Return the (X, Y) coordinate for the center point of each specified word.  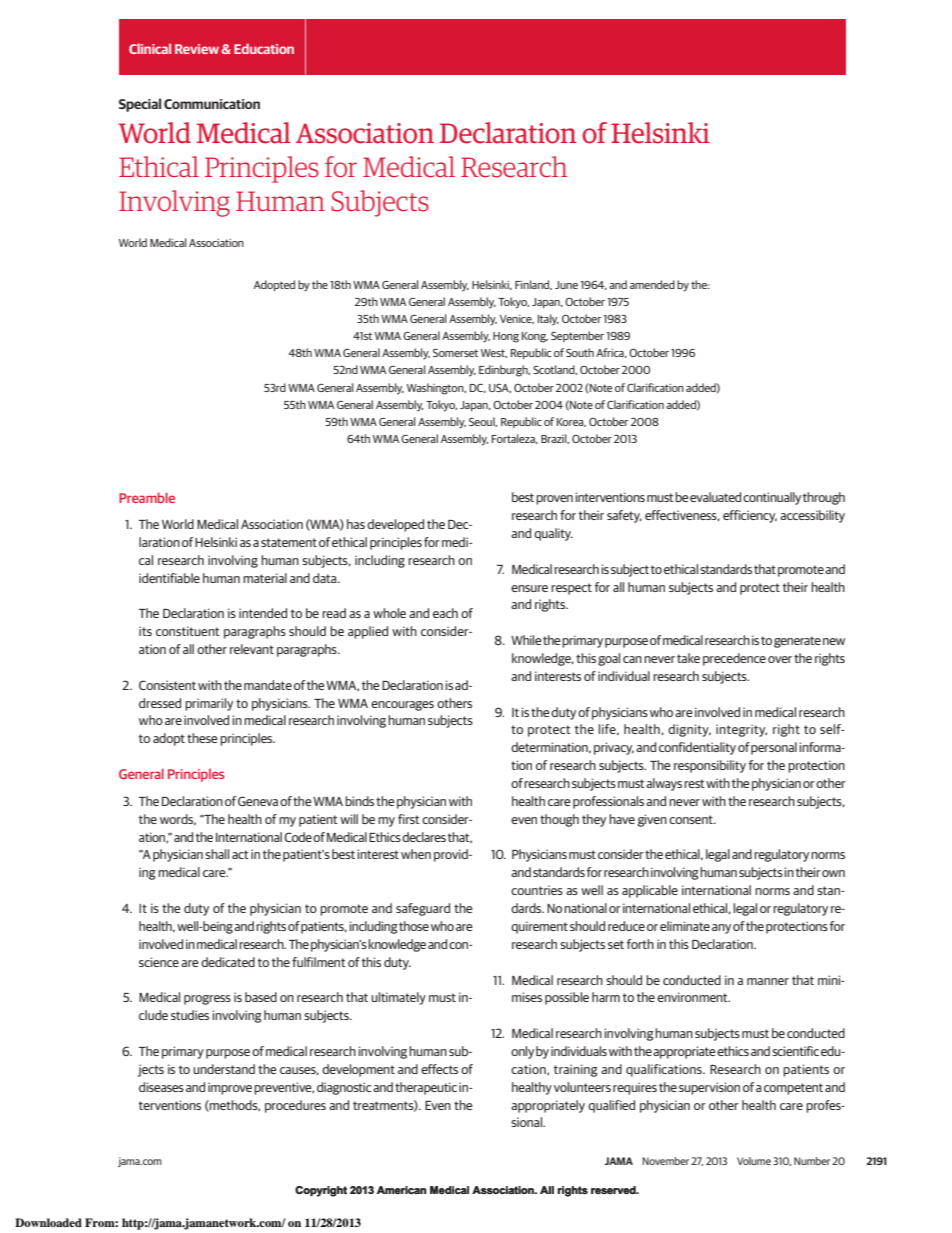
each (445, 613)
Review (197, 49)
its (145, 631)
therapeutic (426, 1088)
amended (652, 284)
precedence (734, 659)
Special (140, 105)
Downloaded (48, 1222)
